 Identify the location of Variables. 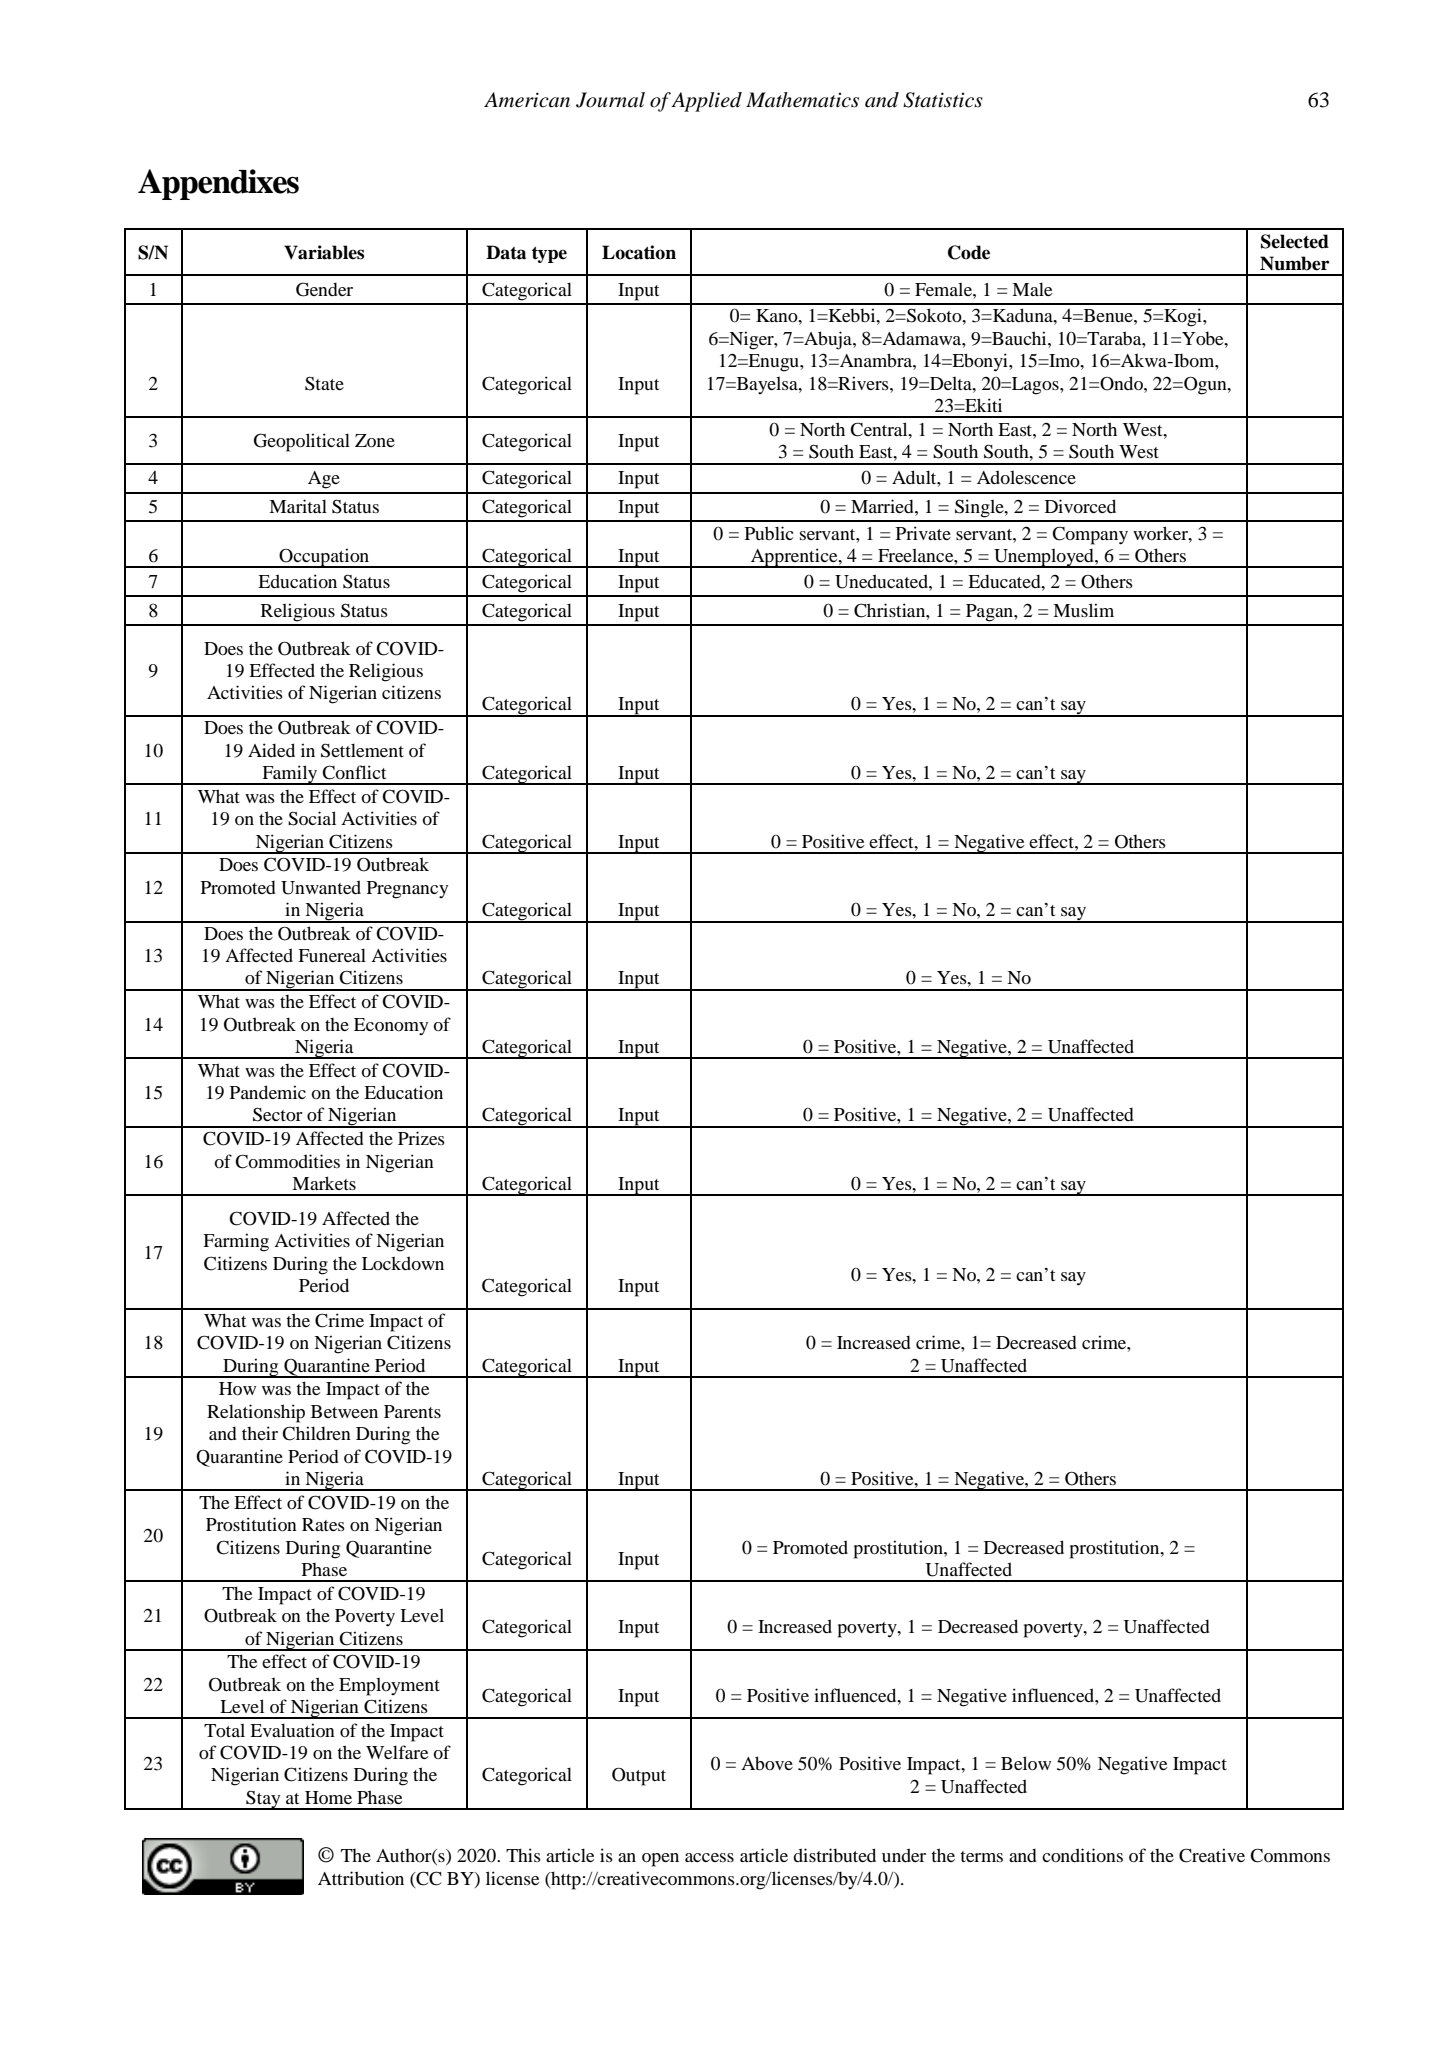
(324, 252).
